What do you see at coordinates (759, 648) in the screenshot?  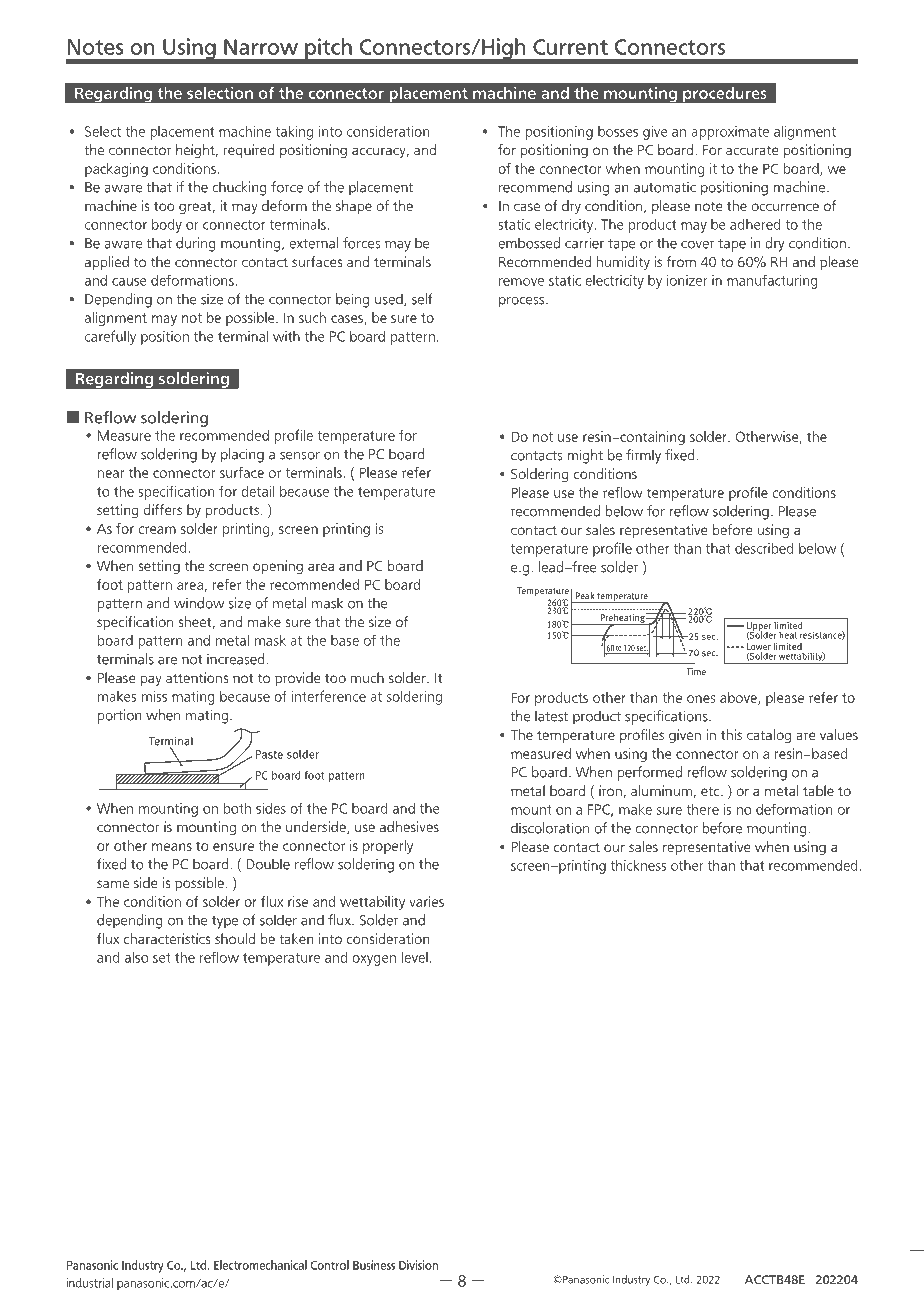 I see `Lower` at bounding box center [759, 648].
